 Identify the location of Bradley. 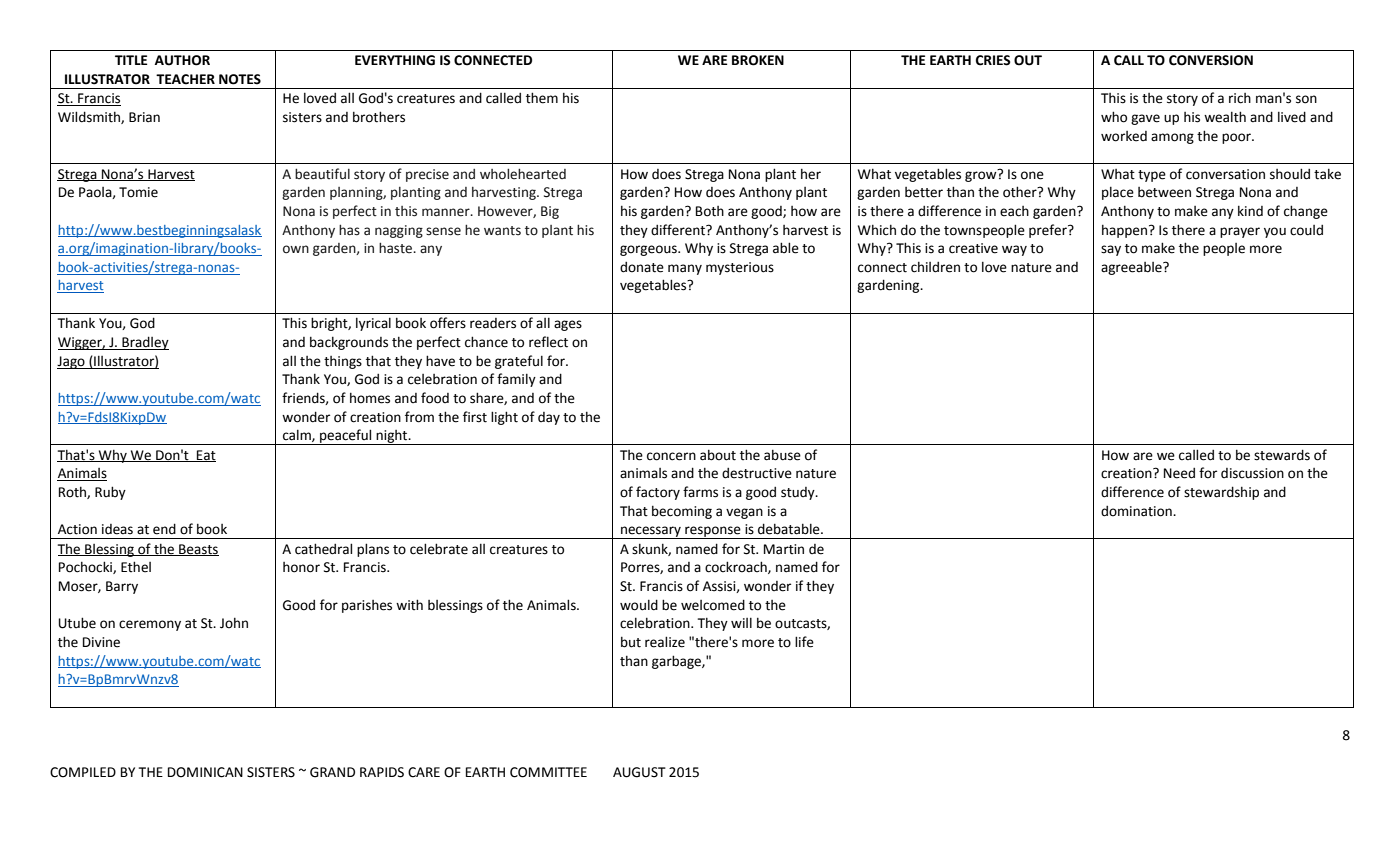
(144, 343).
